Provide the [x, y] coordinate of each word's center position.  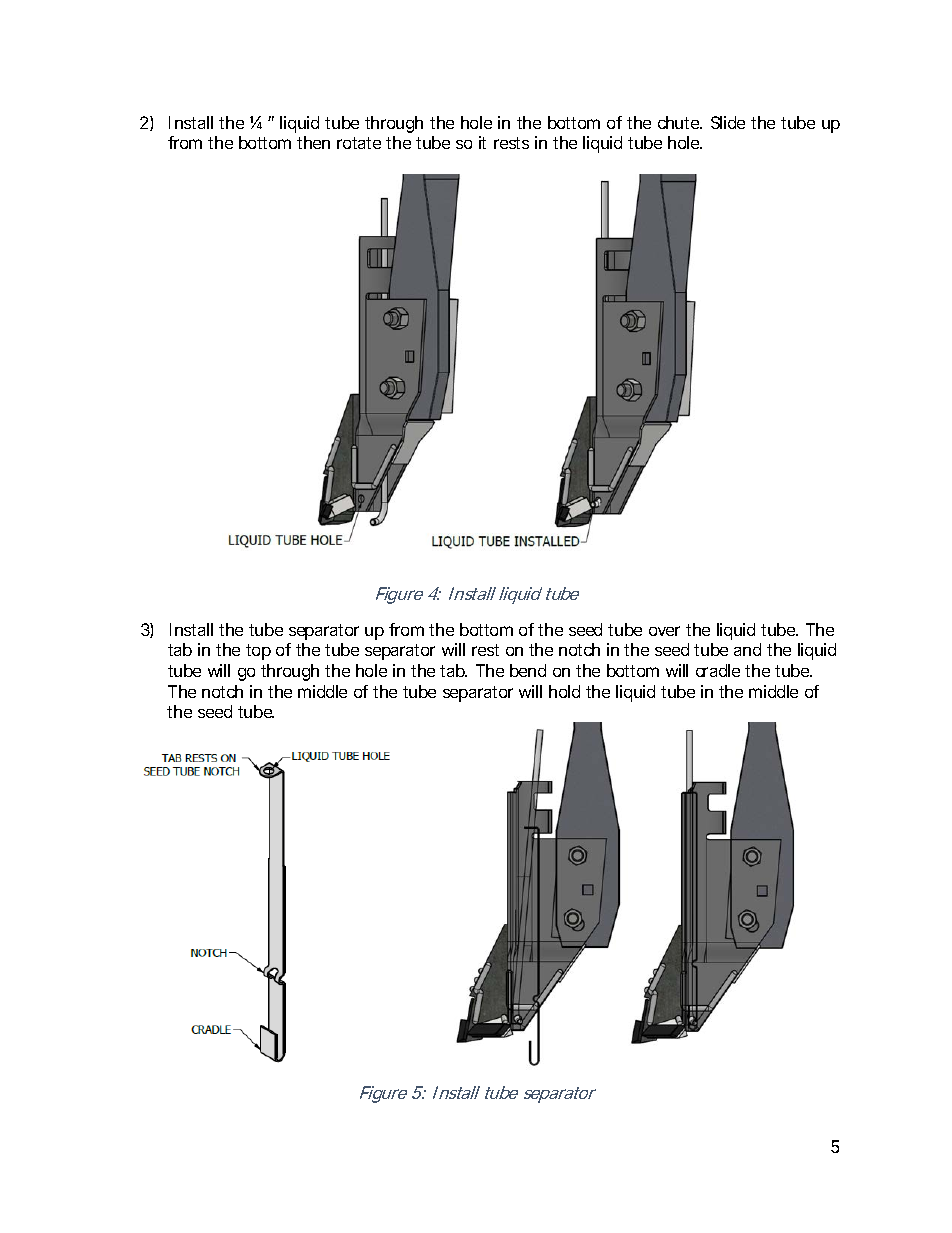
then [313, 142]
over [664, 631]
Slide [728, 122]
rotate [359, 143]
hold [564, 691]
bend [528, 670]
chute [680, 122]
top [258, 652]
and [747, 649]
